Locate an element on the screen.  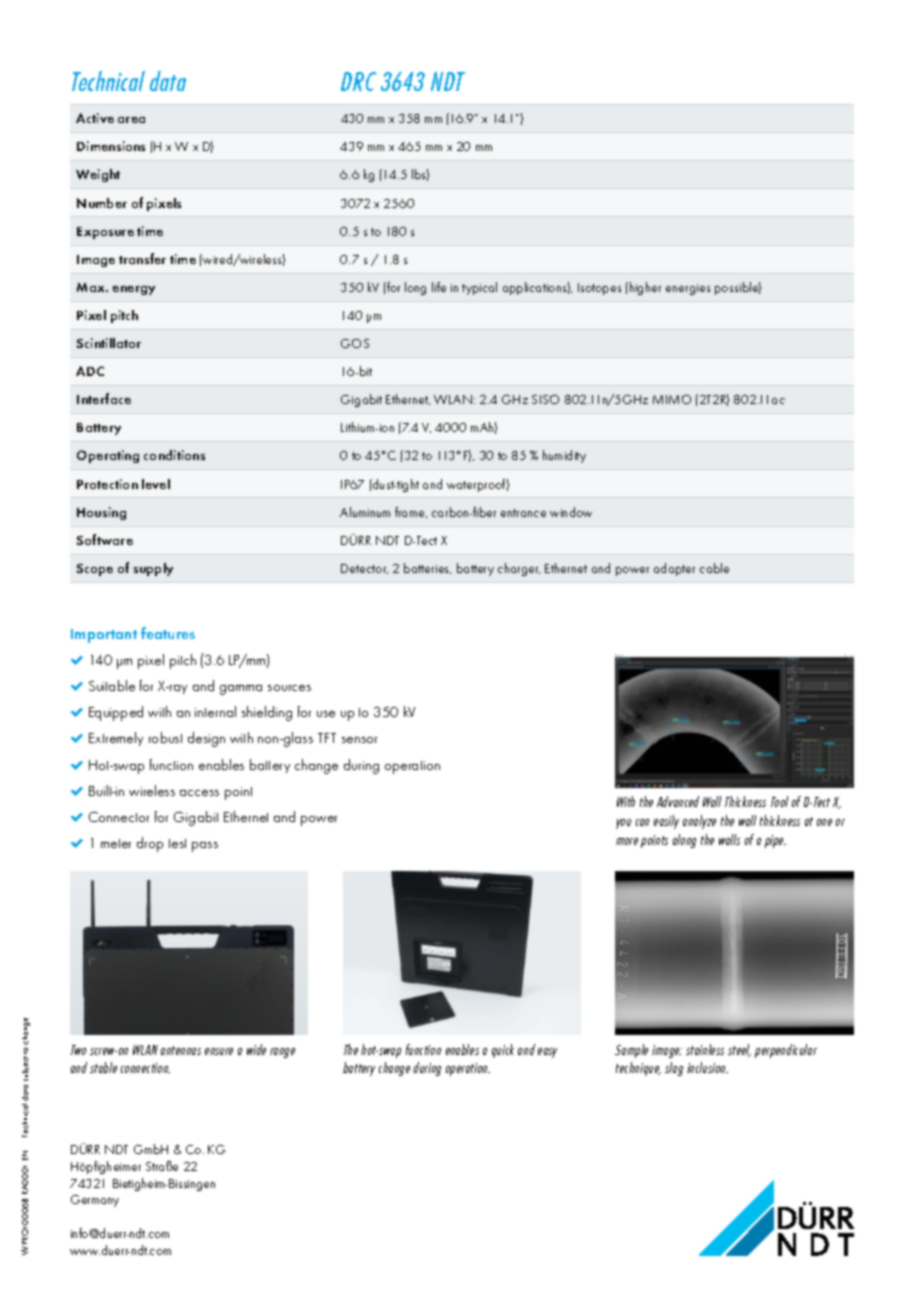
TFT is located at coordinates (327, 738).
